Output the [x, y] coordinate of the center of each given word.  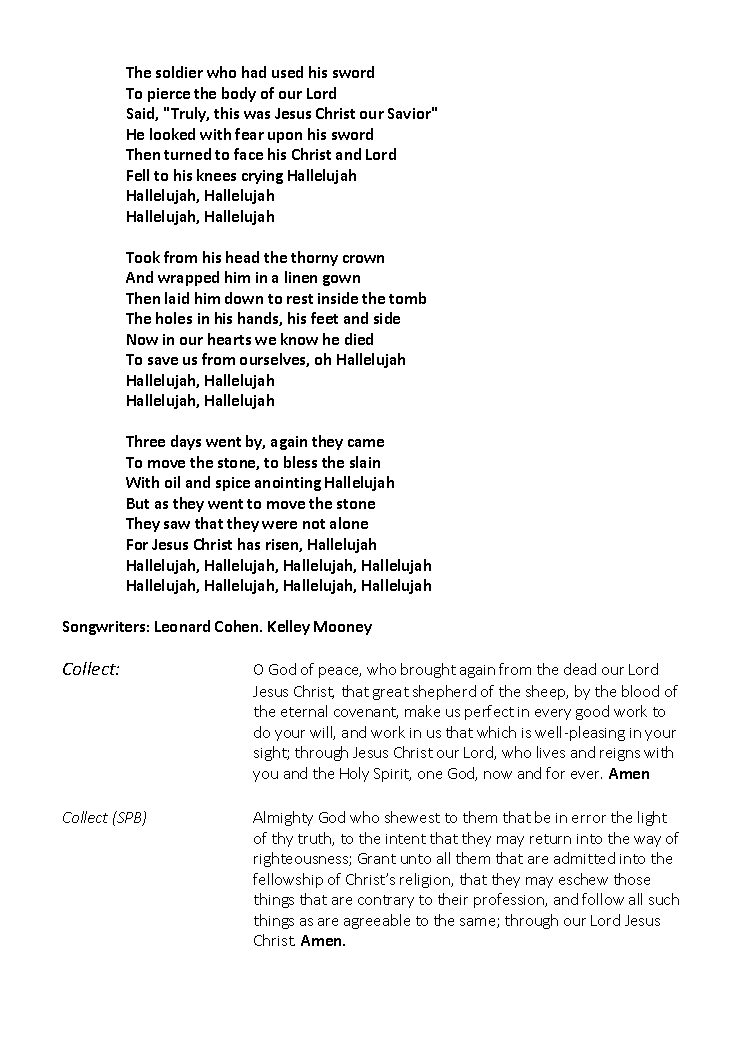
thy [282, 839]
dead [580, 669]
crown [363, 259]
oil [172, 482]
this [226, 113]
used [287, 72]
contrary [386, 901]
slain [365, 462]
